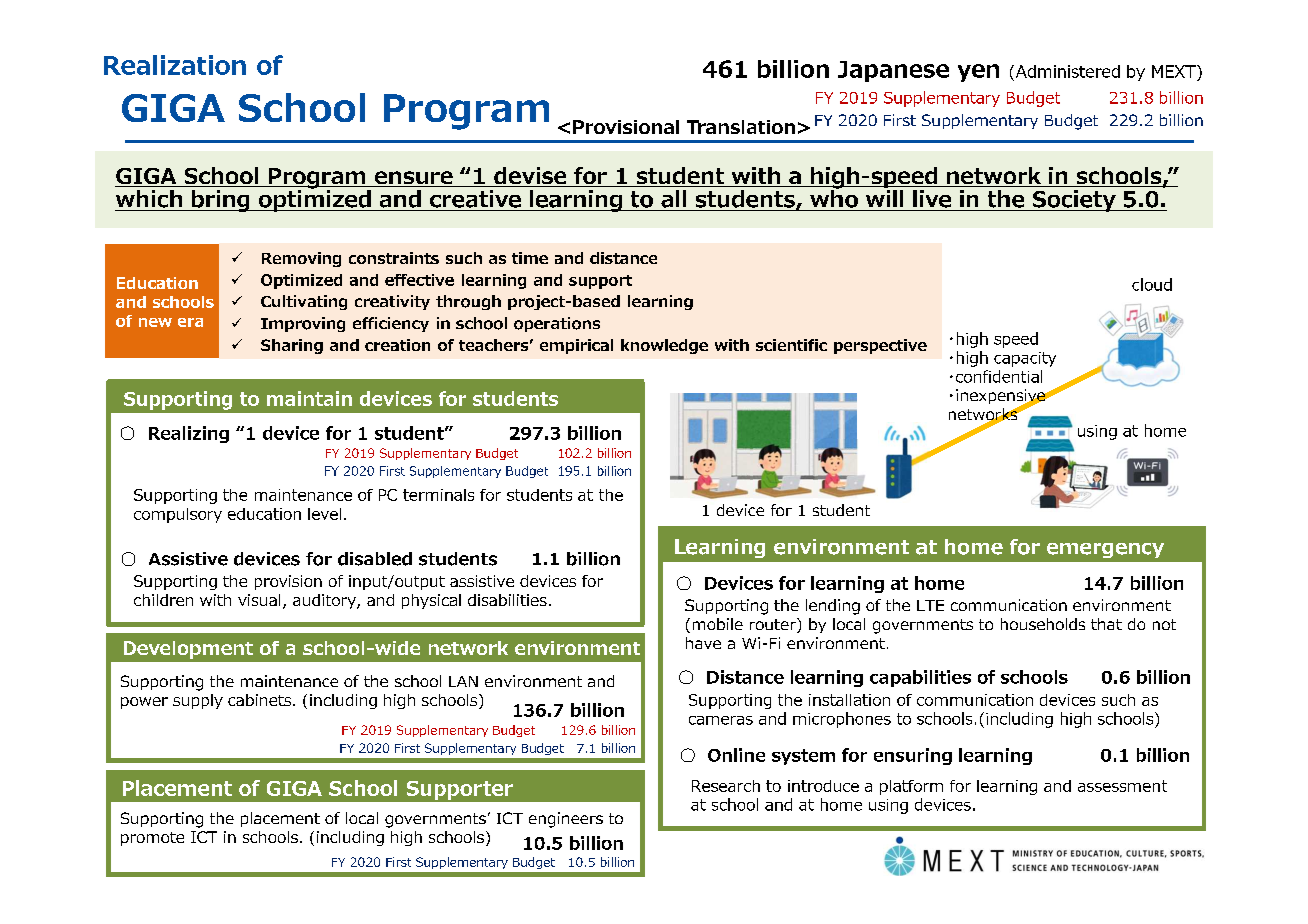  What do you see at coordinates (566, 820) in the screenshot?
I see `engineers` at bounding box center [566, 820].
